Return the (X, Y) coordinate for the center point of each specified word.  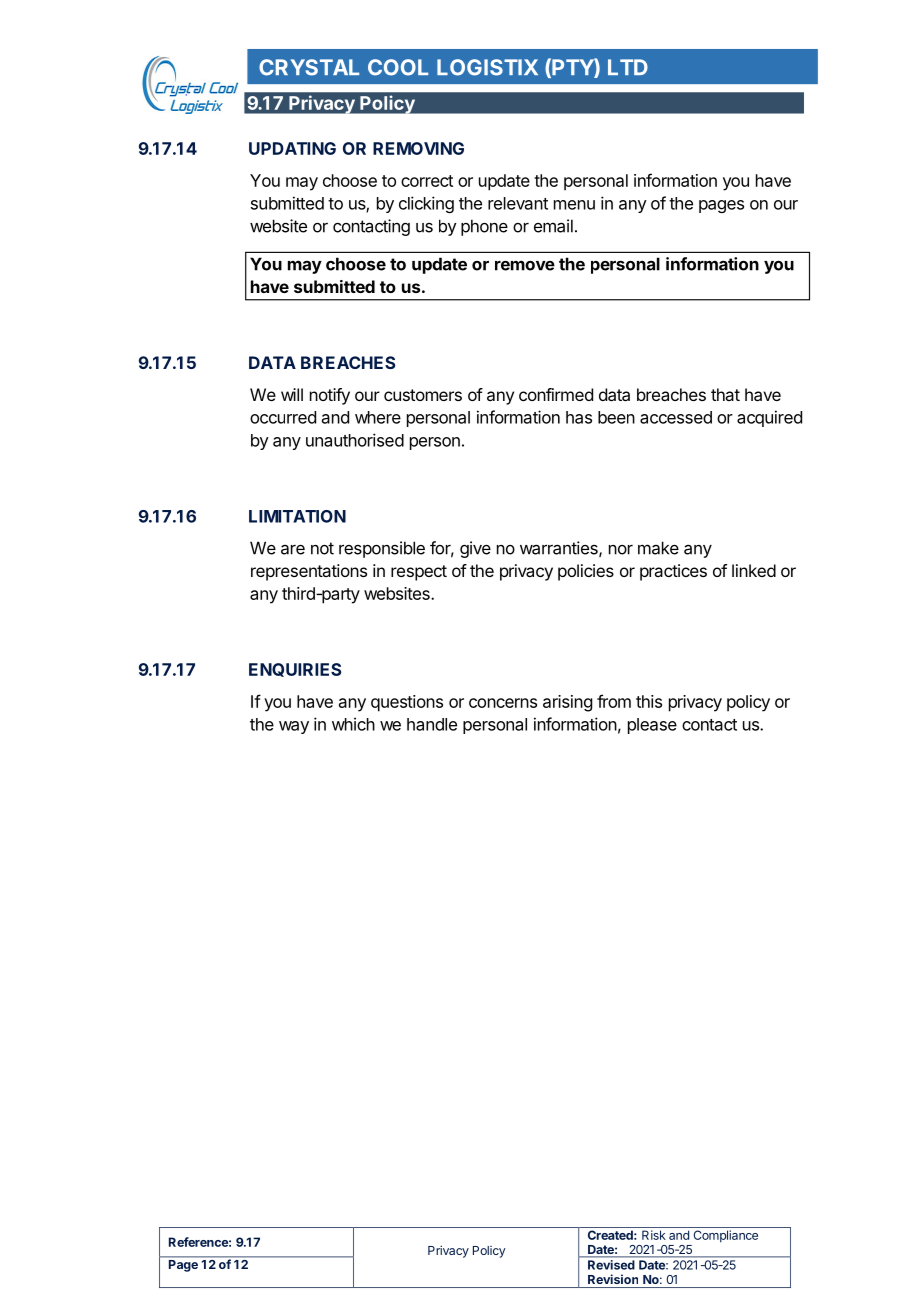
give (475, 549)
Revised (611, 1265)
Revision (613, 1279)
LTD (628, 67)
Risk (654, 1235)
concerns (503, 703)
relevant (518, 203)
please (652, 726)
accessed (676, 417)
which (353, 724)
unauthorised (355, 440)
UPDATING (292, 148)
